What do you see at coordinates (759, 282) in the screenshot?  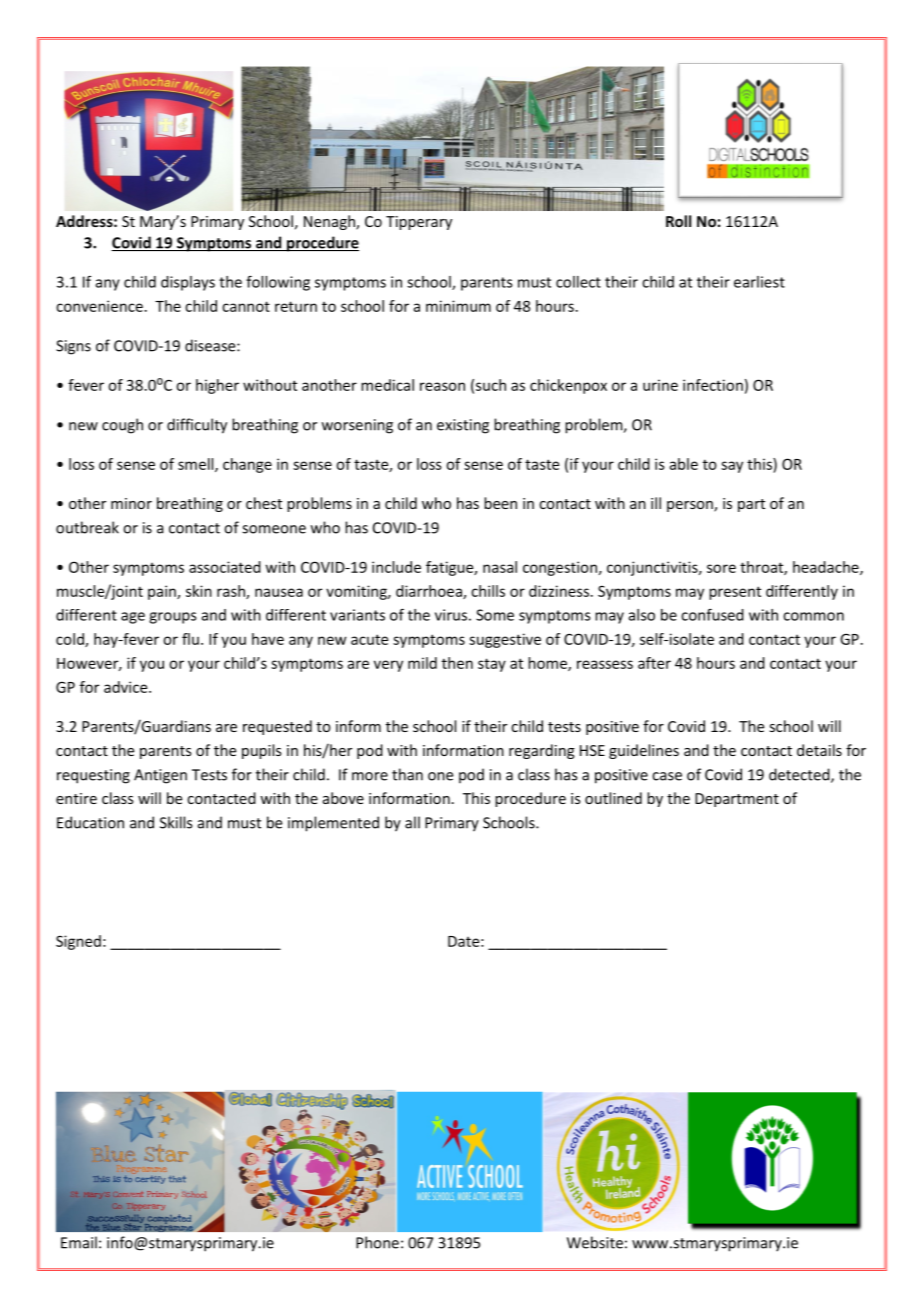 I see `earliest` at bounding box center [759, 282].
